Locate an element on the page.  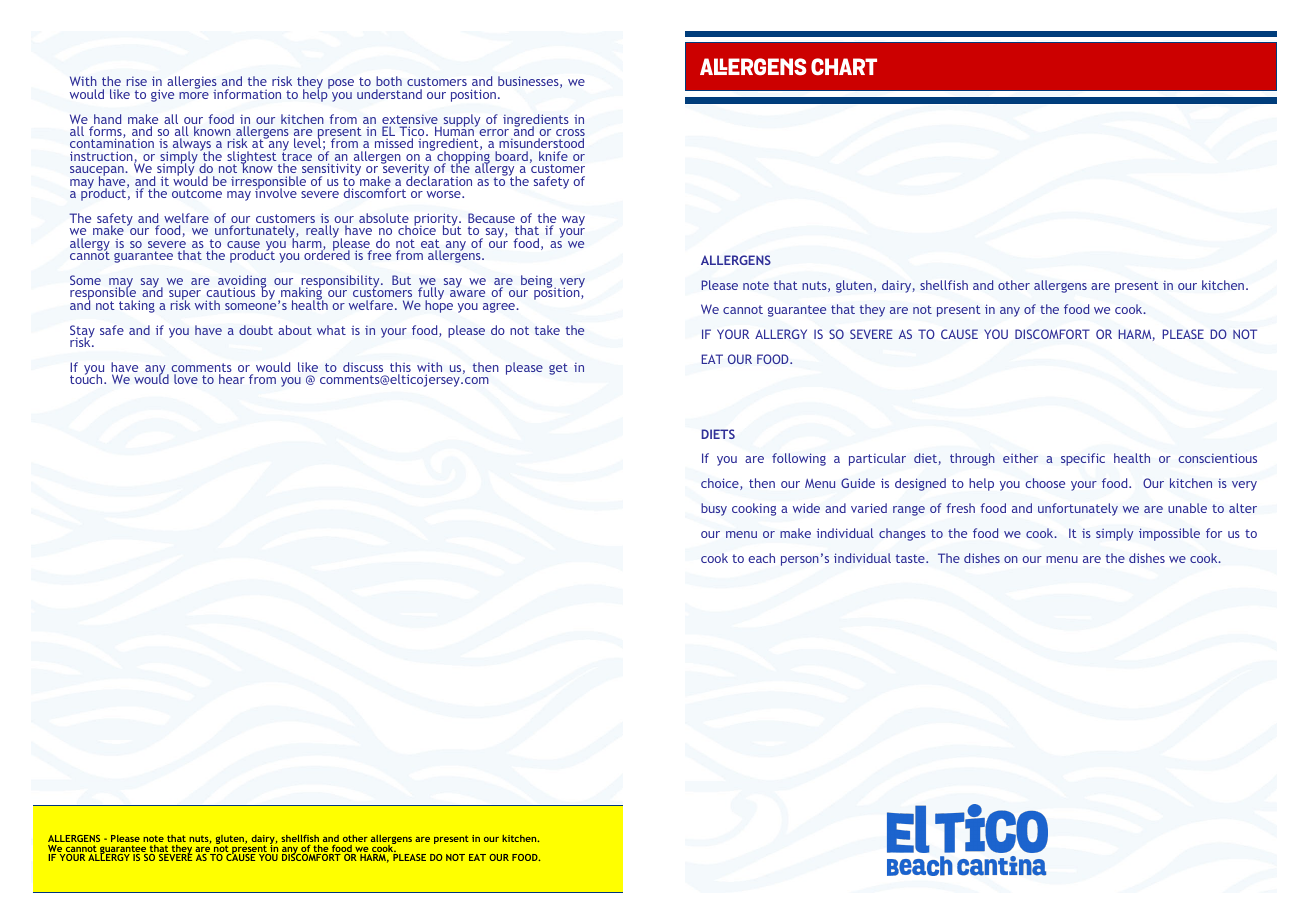
cross is located at coordinates (570, 134).
